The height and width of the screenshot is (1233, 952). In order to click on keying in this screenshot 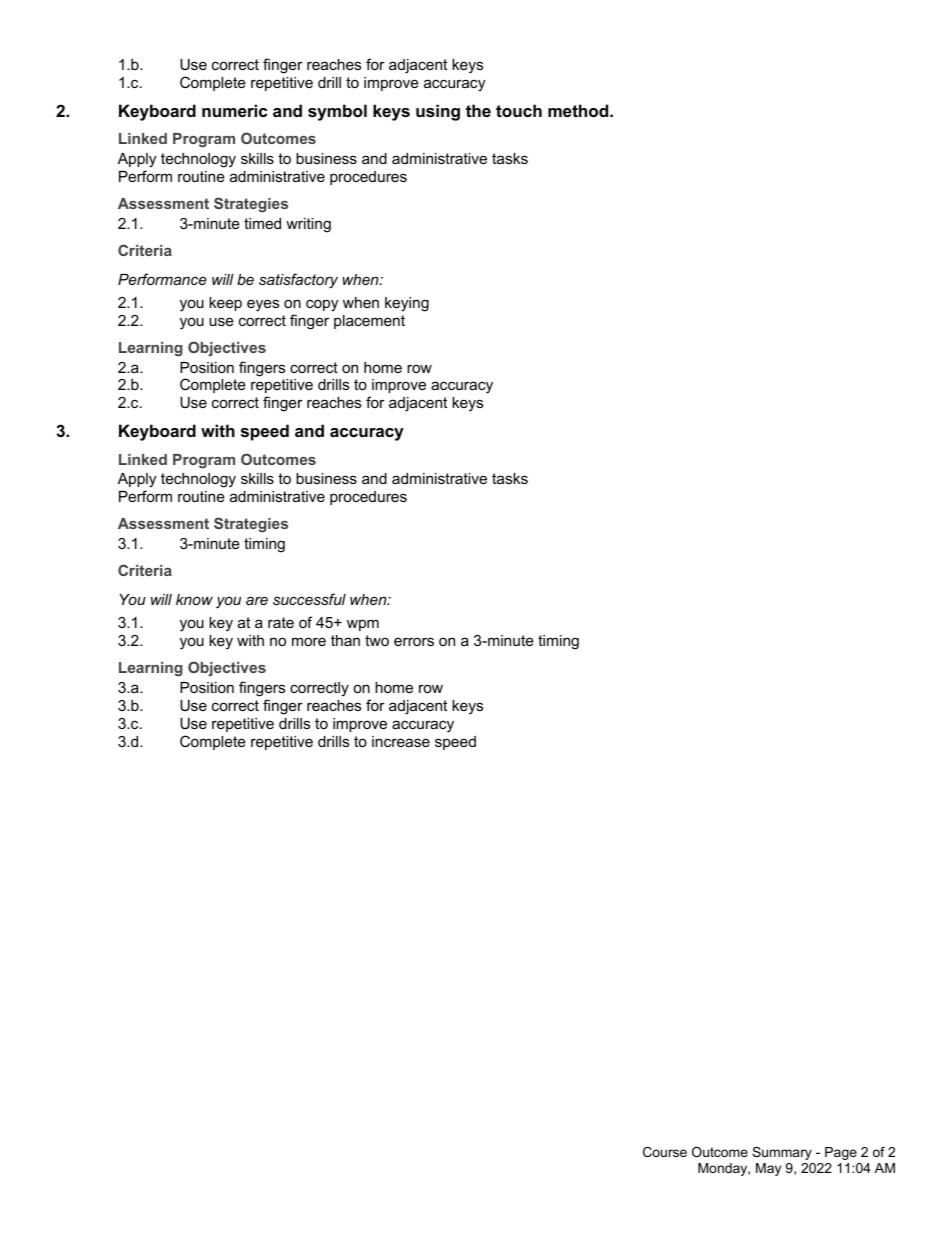, I will do `click(407, 304)`.
